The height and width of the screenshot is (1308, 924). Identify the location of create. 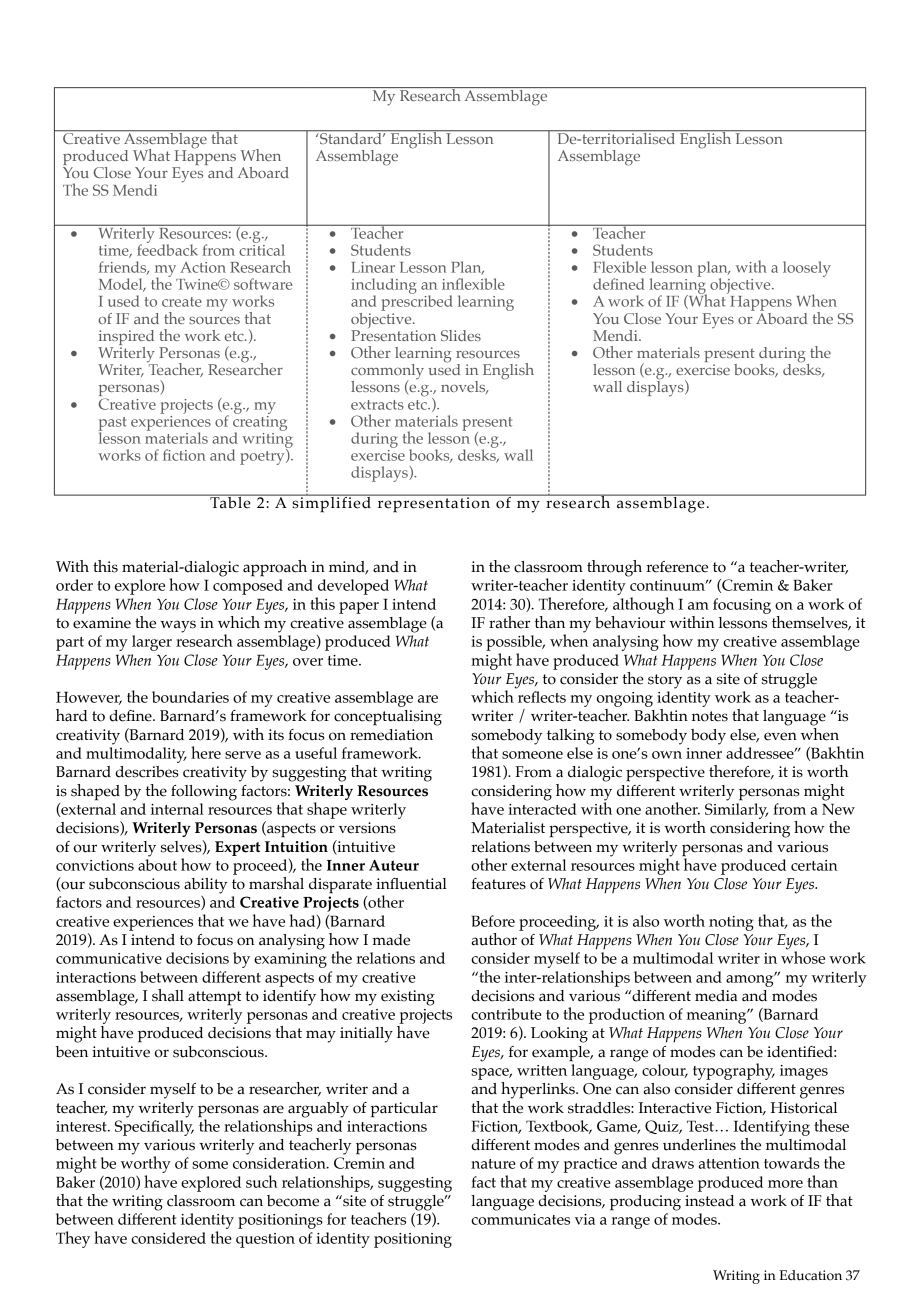
(182, 302).
